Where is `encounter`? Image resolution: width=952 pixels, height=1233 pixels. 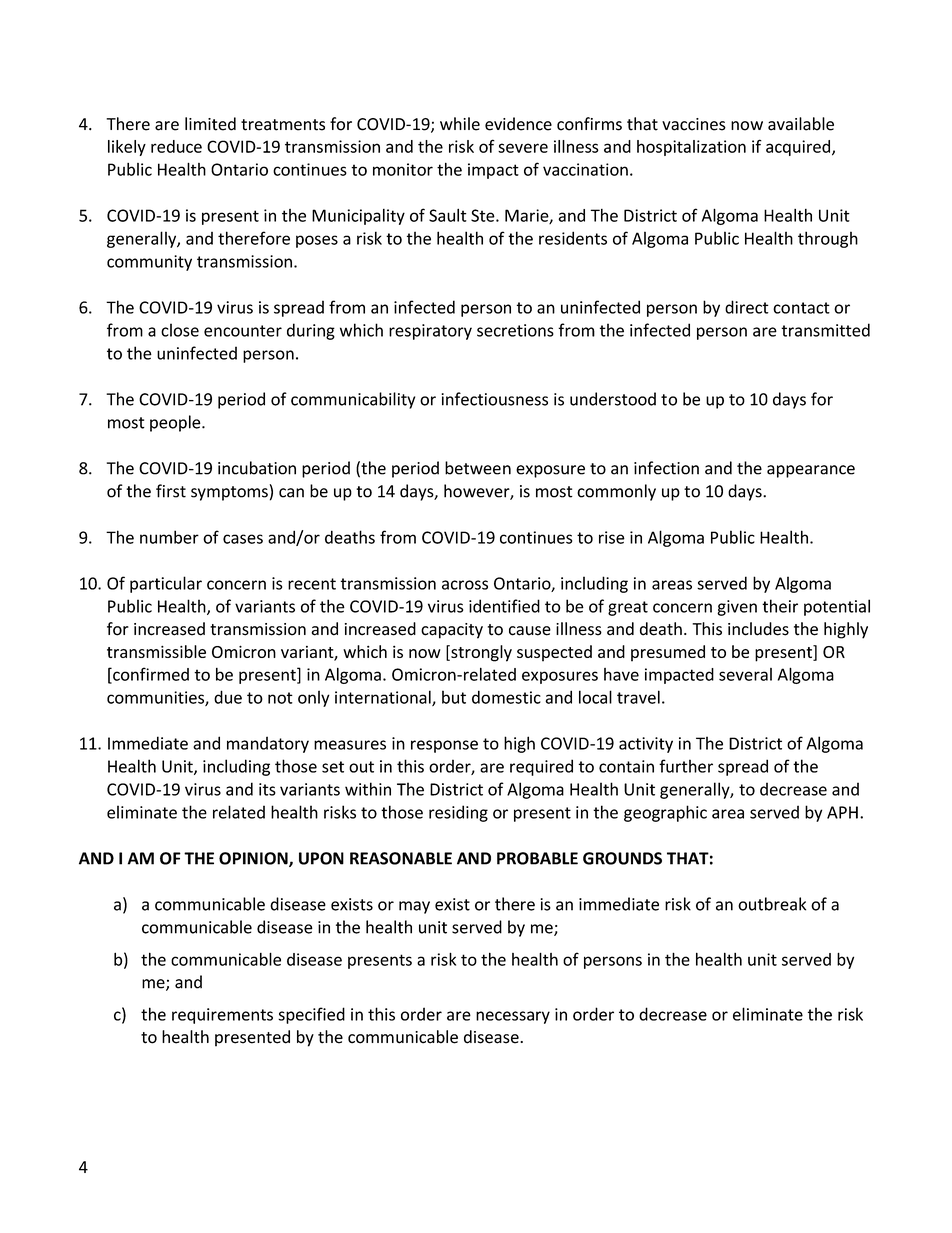
encounter is located at coordinates (243, 331).
